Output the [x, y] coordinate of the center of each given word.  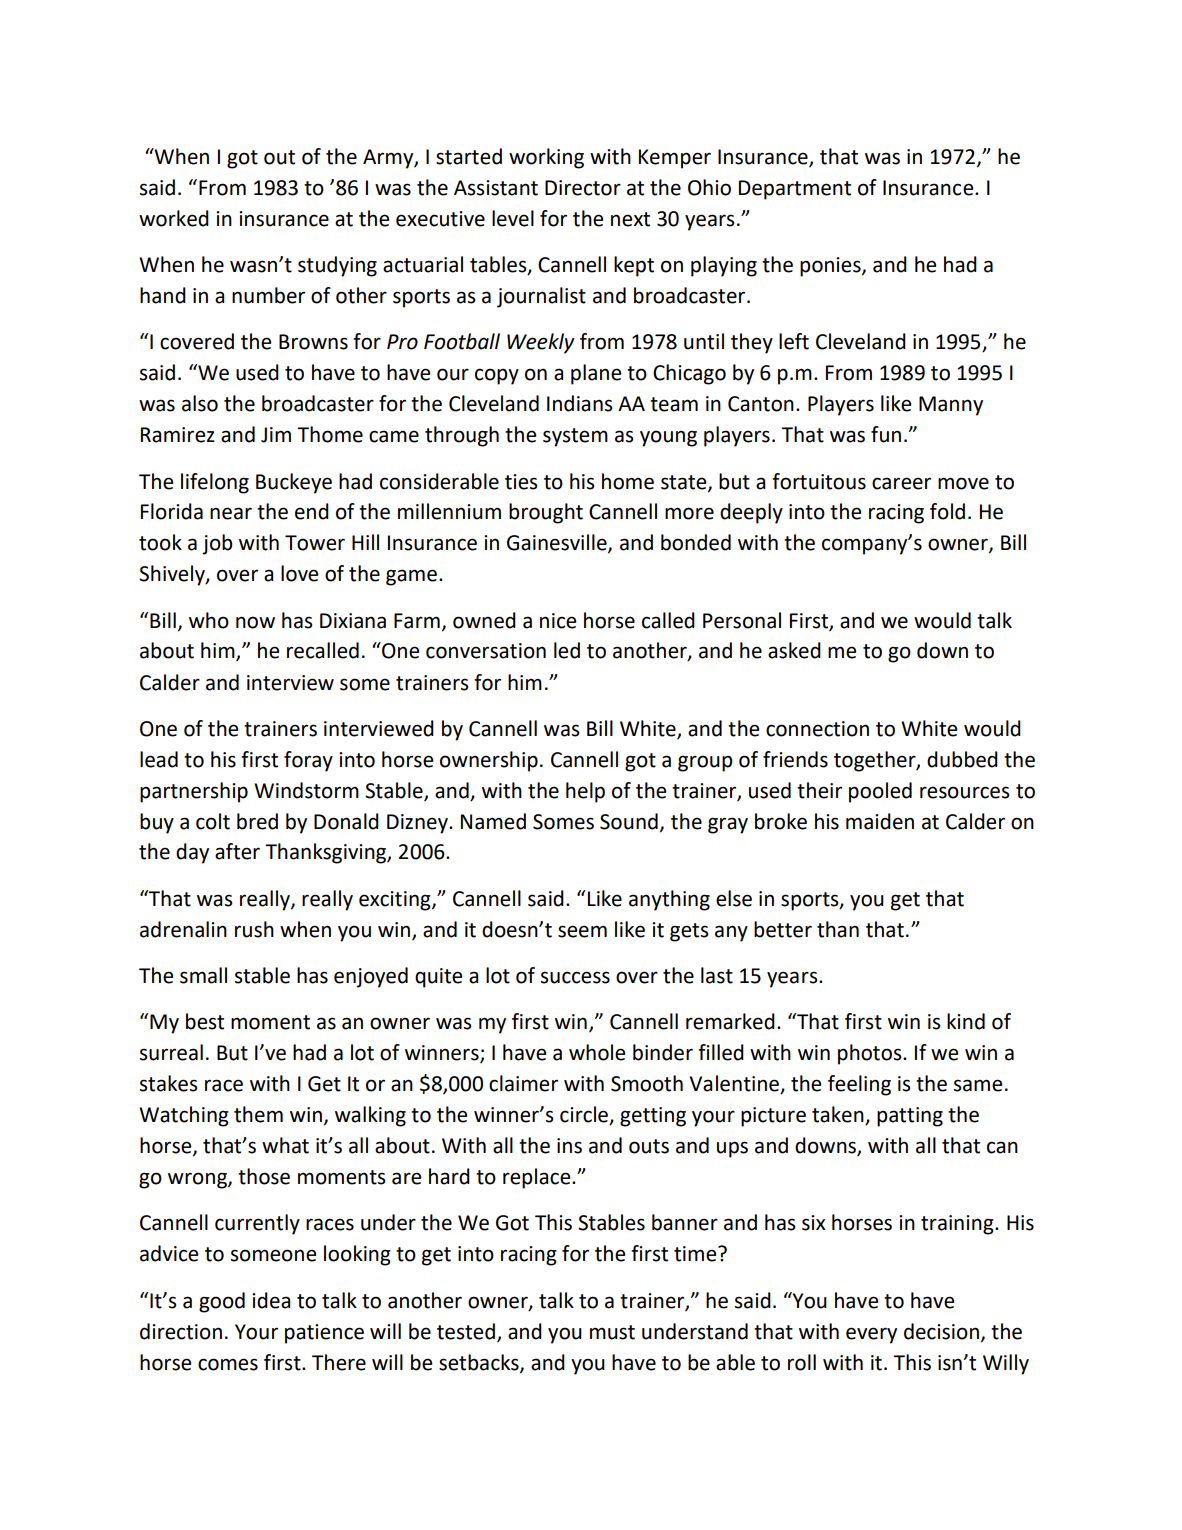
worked [174, 218]
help [585, 792]
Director [583, 188]
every [871, 1335]
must [612, 1332]
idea [271, 1300]
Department [795, 190]
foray [308, 761]
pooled [880, 792]
